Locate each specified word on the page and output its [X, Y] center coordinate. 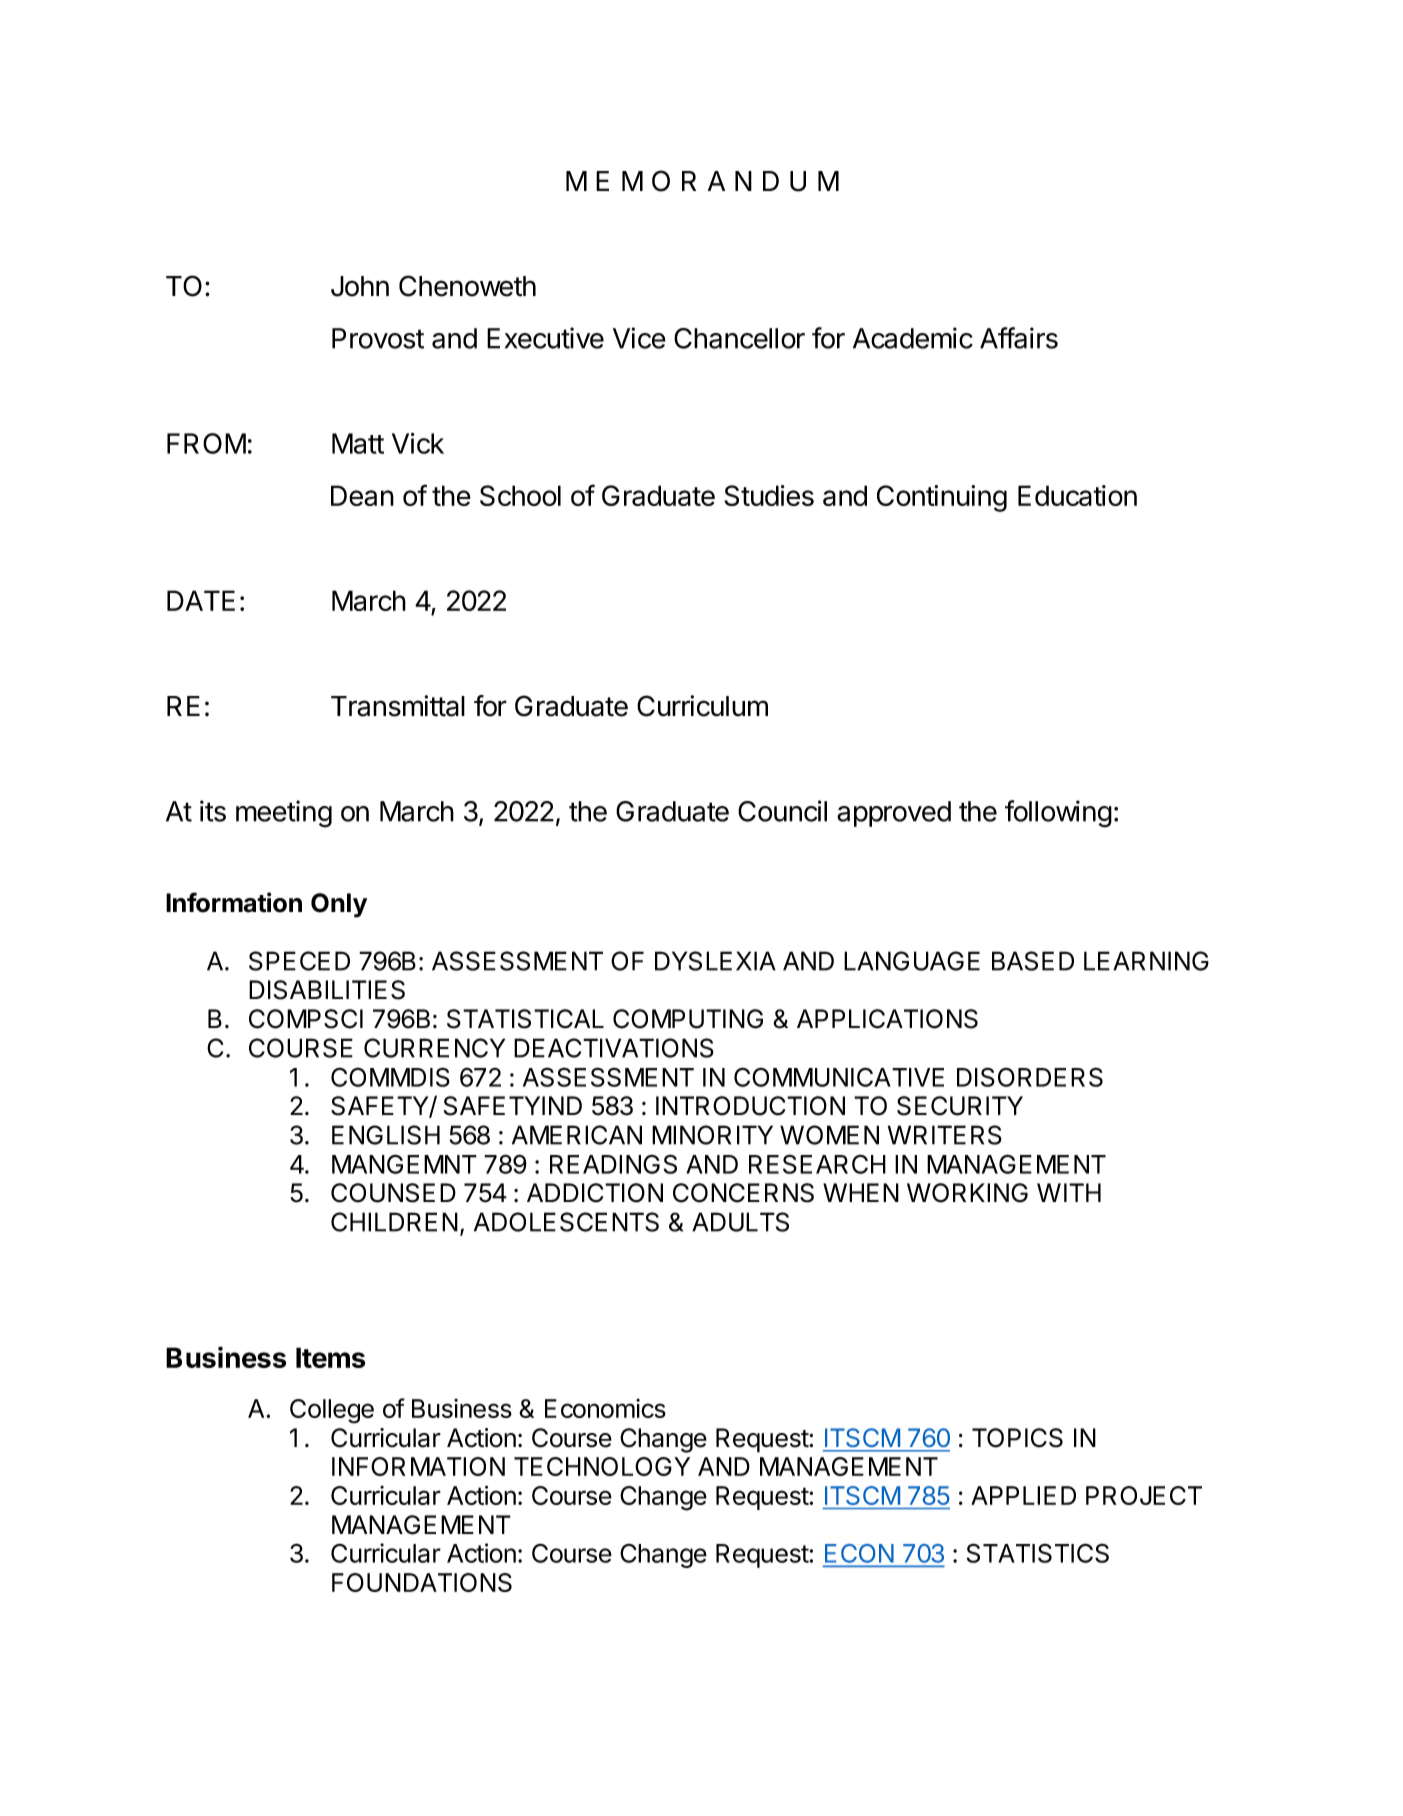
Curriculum [702, 706]
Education [1077, 495]
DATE [201, 600]
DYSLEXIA [715, 961]
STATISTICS [1038, 1553]
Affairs [1019, 338]
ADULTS [740, 1222]
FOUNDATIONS [422, 1582]
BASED [1033, 961]
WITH [1069, 1192]
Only [339, 905]
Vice [639, 338]
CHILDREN [394, 1222]
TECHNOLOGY [602, 1466]
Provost [378, 338]
